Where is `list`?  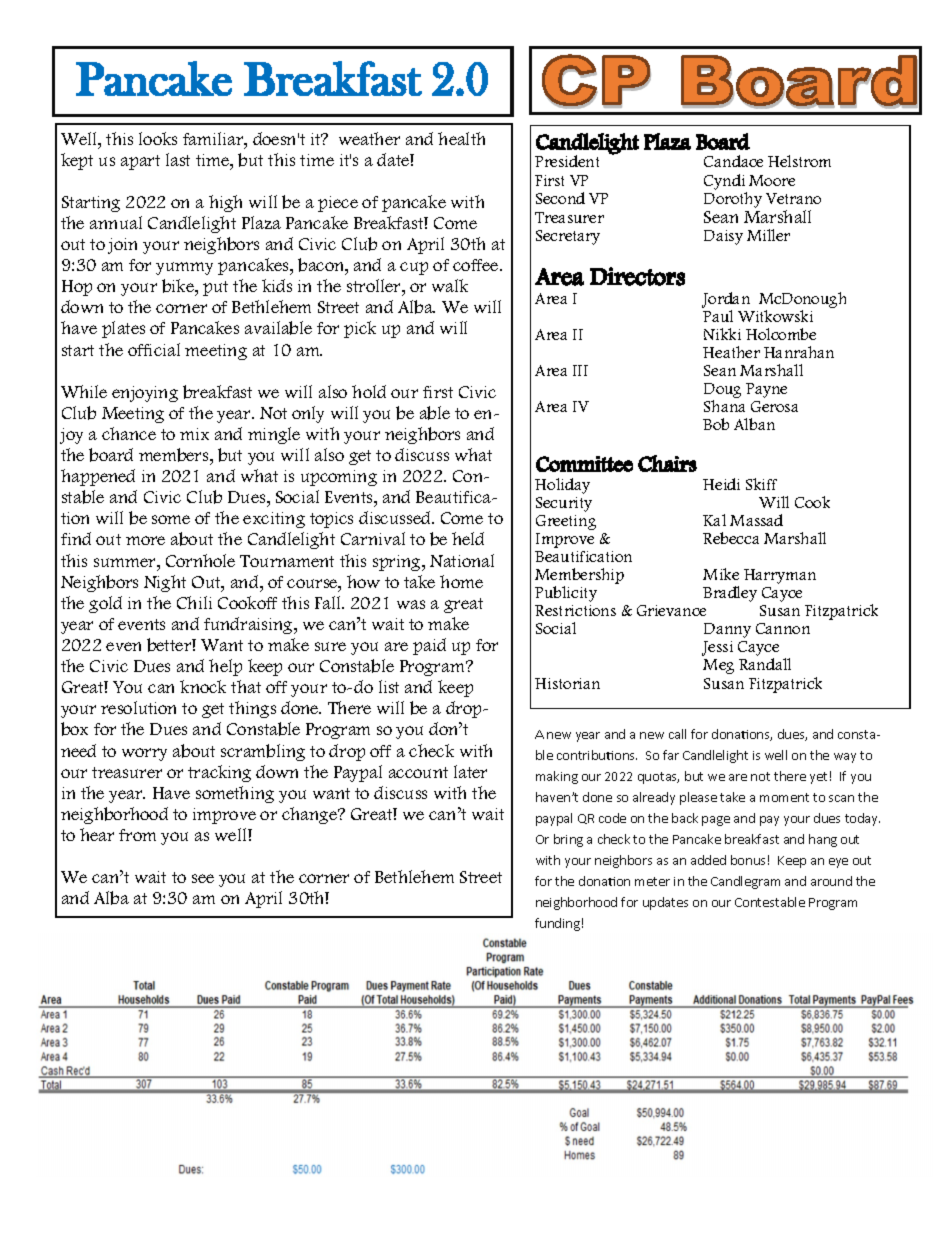 list is located at coordinates (389, 686).
